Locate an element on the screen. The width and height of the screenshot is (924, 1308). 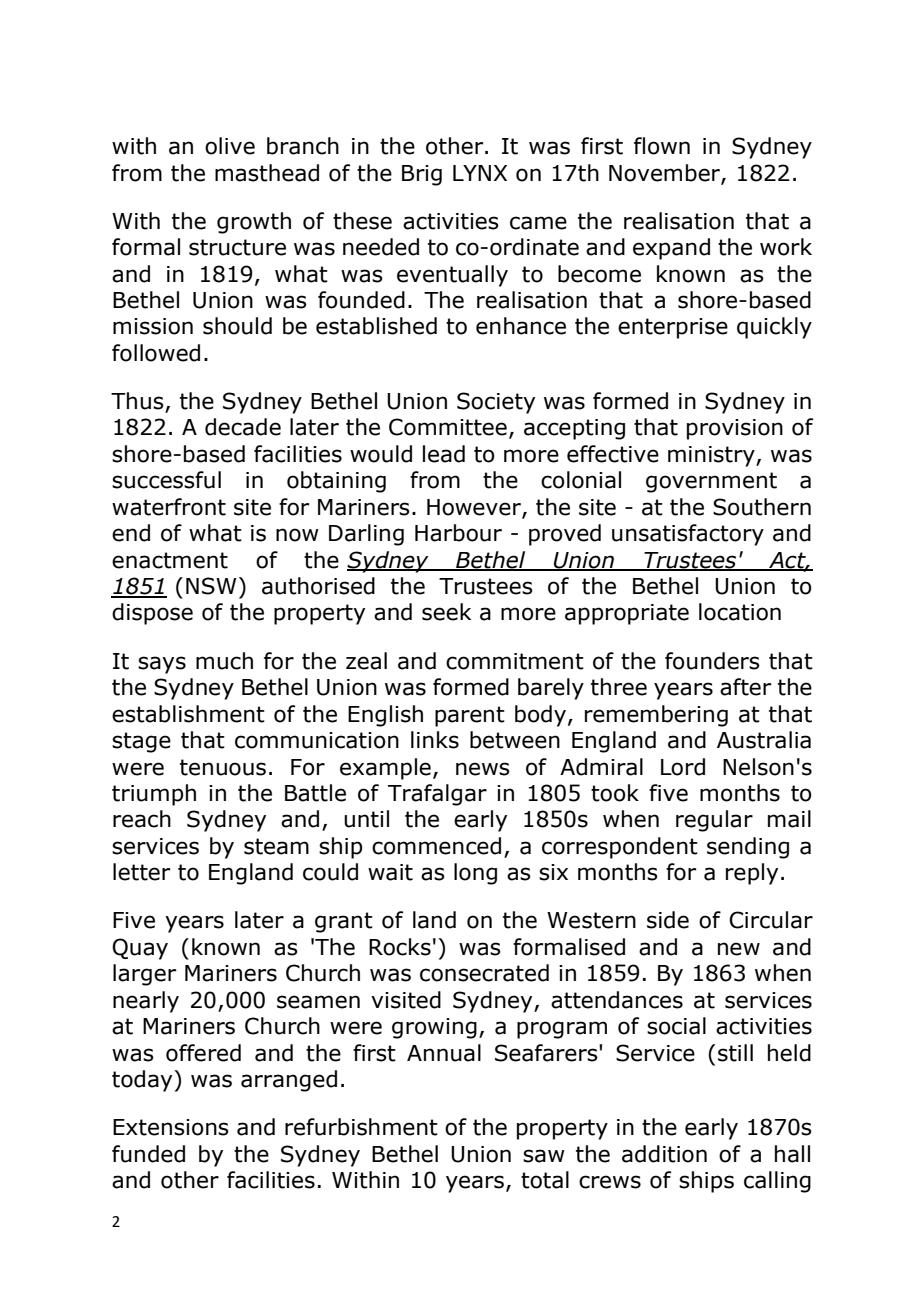
LYNX is located at coordinates (480, 173).
